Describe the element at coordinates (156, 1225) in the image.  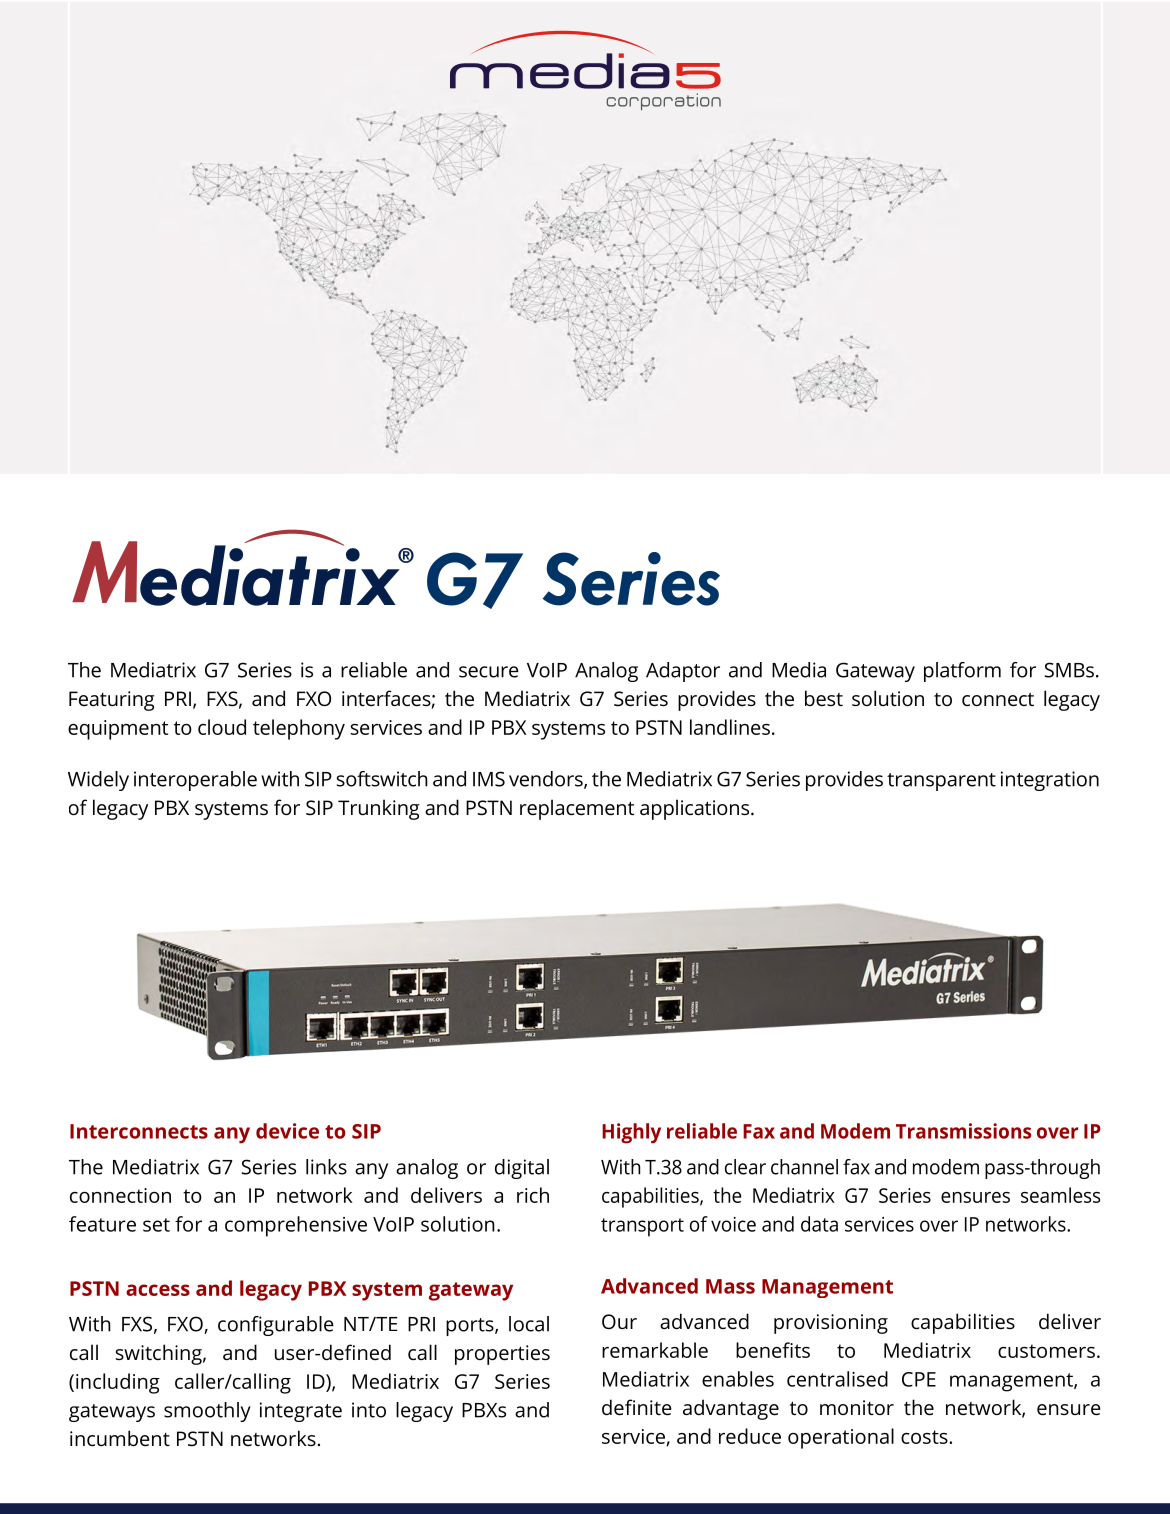
I see `set` at that location.
